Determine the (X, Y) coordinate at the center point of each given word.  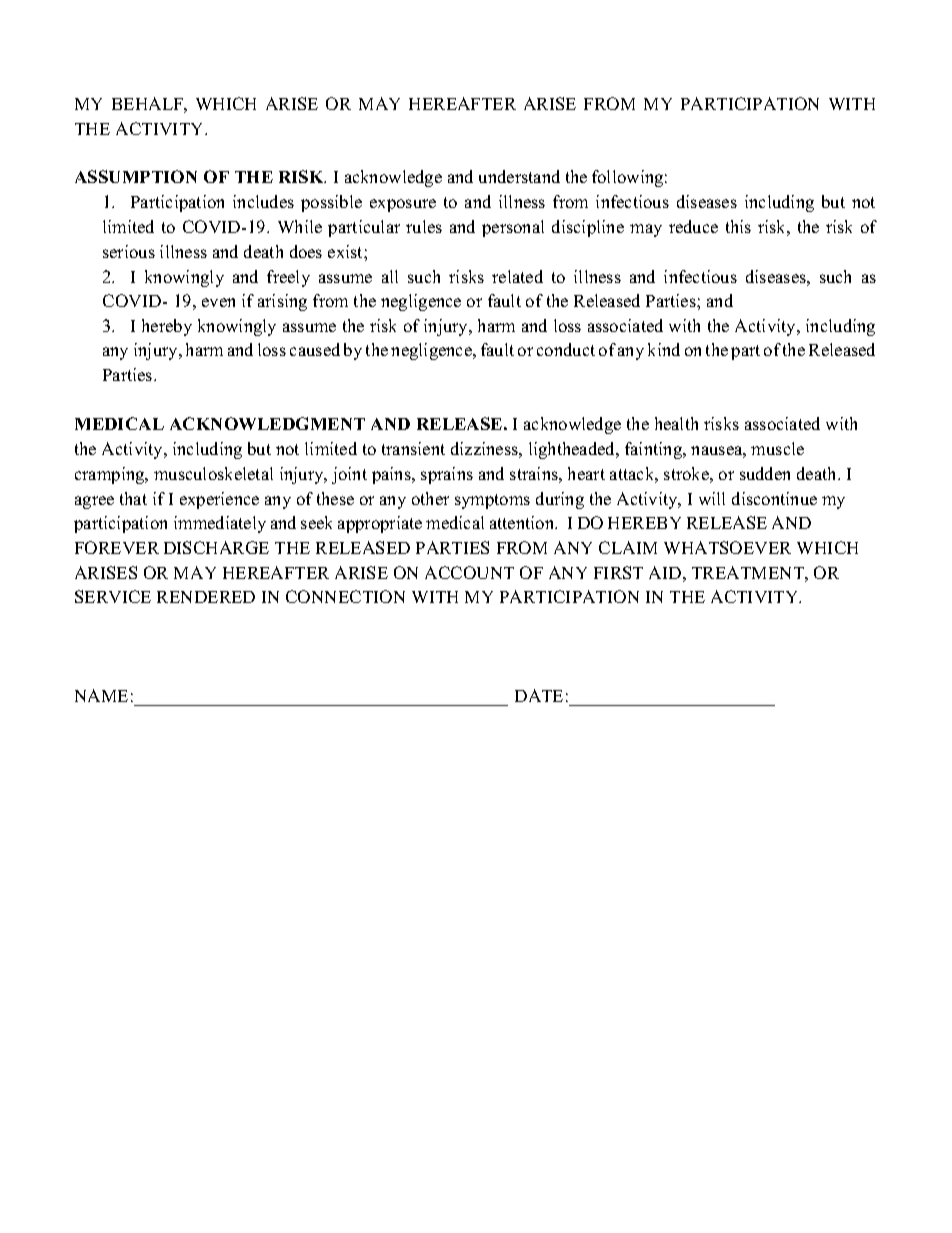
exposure (403, 205)
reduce (693, 226)
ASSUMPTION (136, 176)
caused (315, 349)
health (676, 423)
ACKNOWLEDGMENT (267, 423)
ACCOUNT (469, 572)
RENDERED (206, 597)
